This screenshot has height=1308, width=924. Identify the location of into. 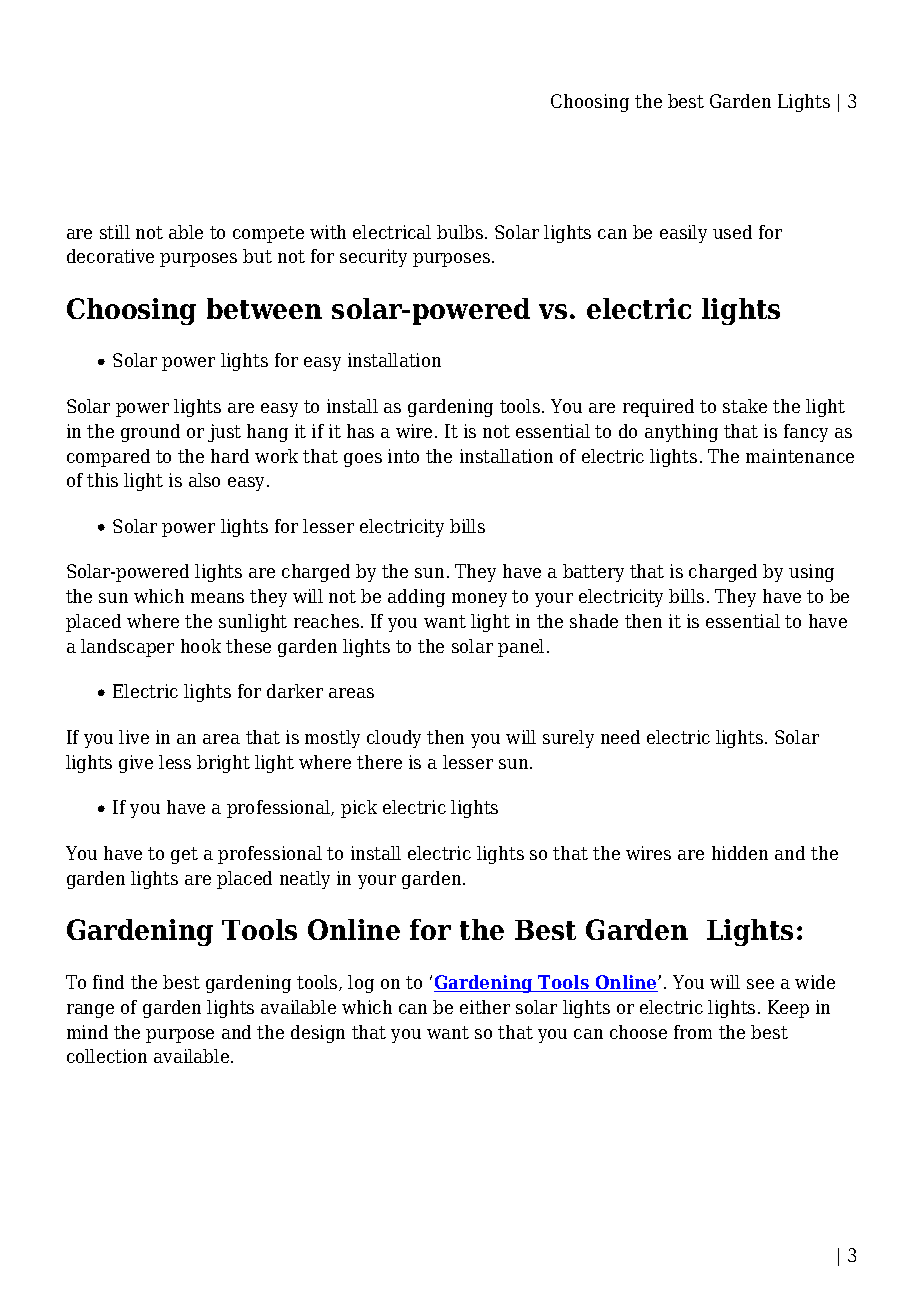
(403, 456).
